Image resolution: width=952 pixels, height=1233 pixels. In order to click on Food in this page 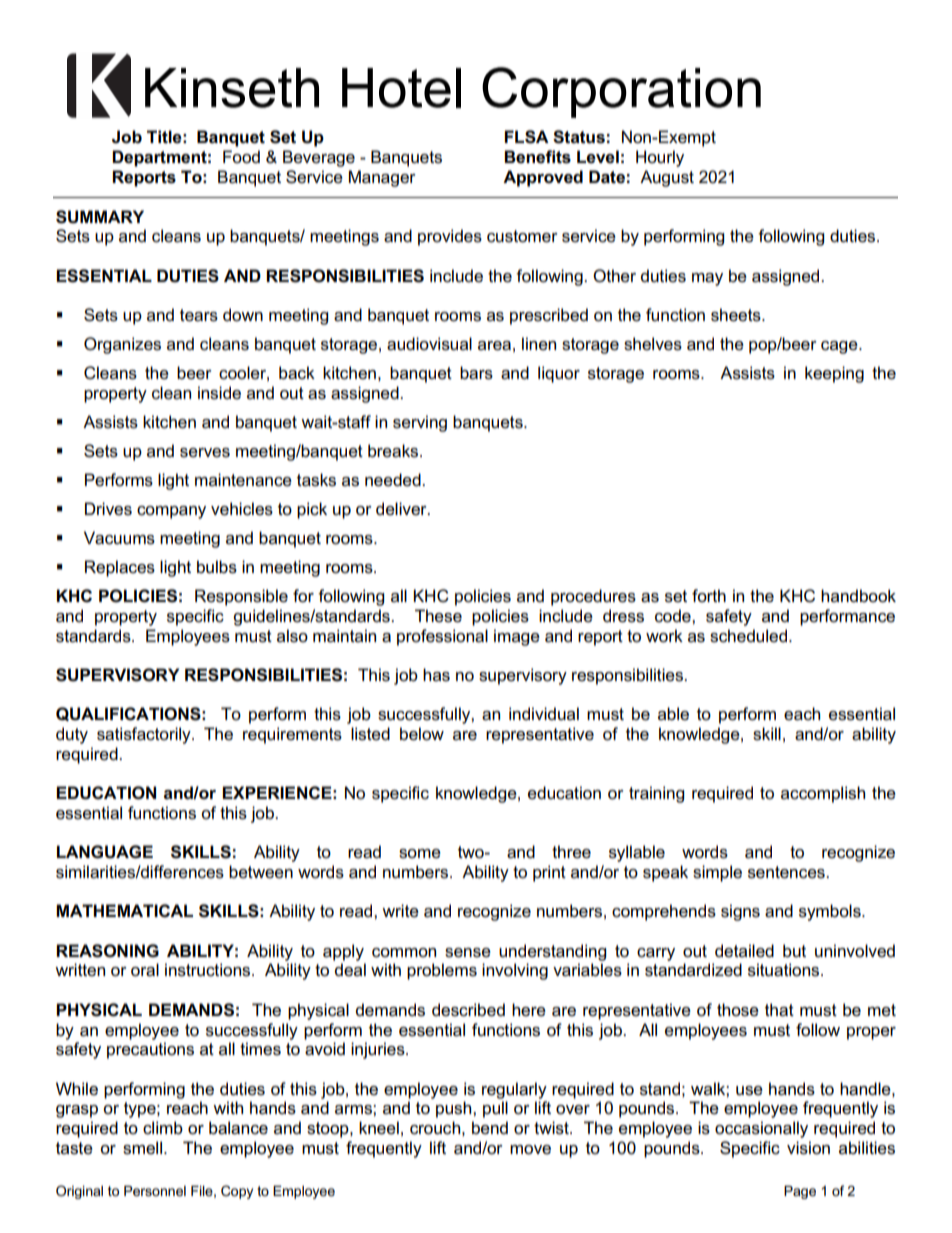, I will do `click(241, 157)`.
